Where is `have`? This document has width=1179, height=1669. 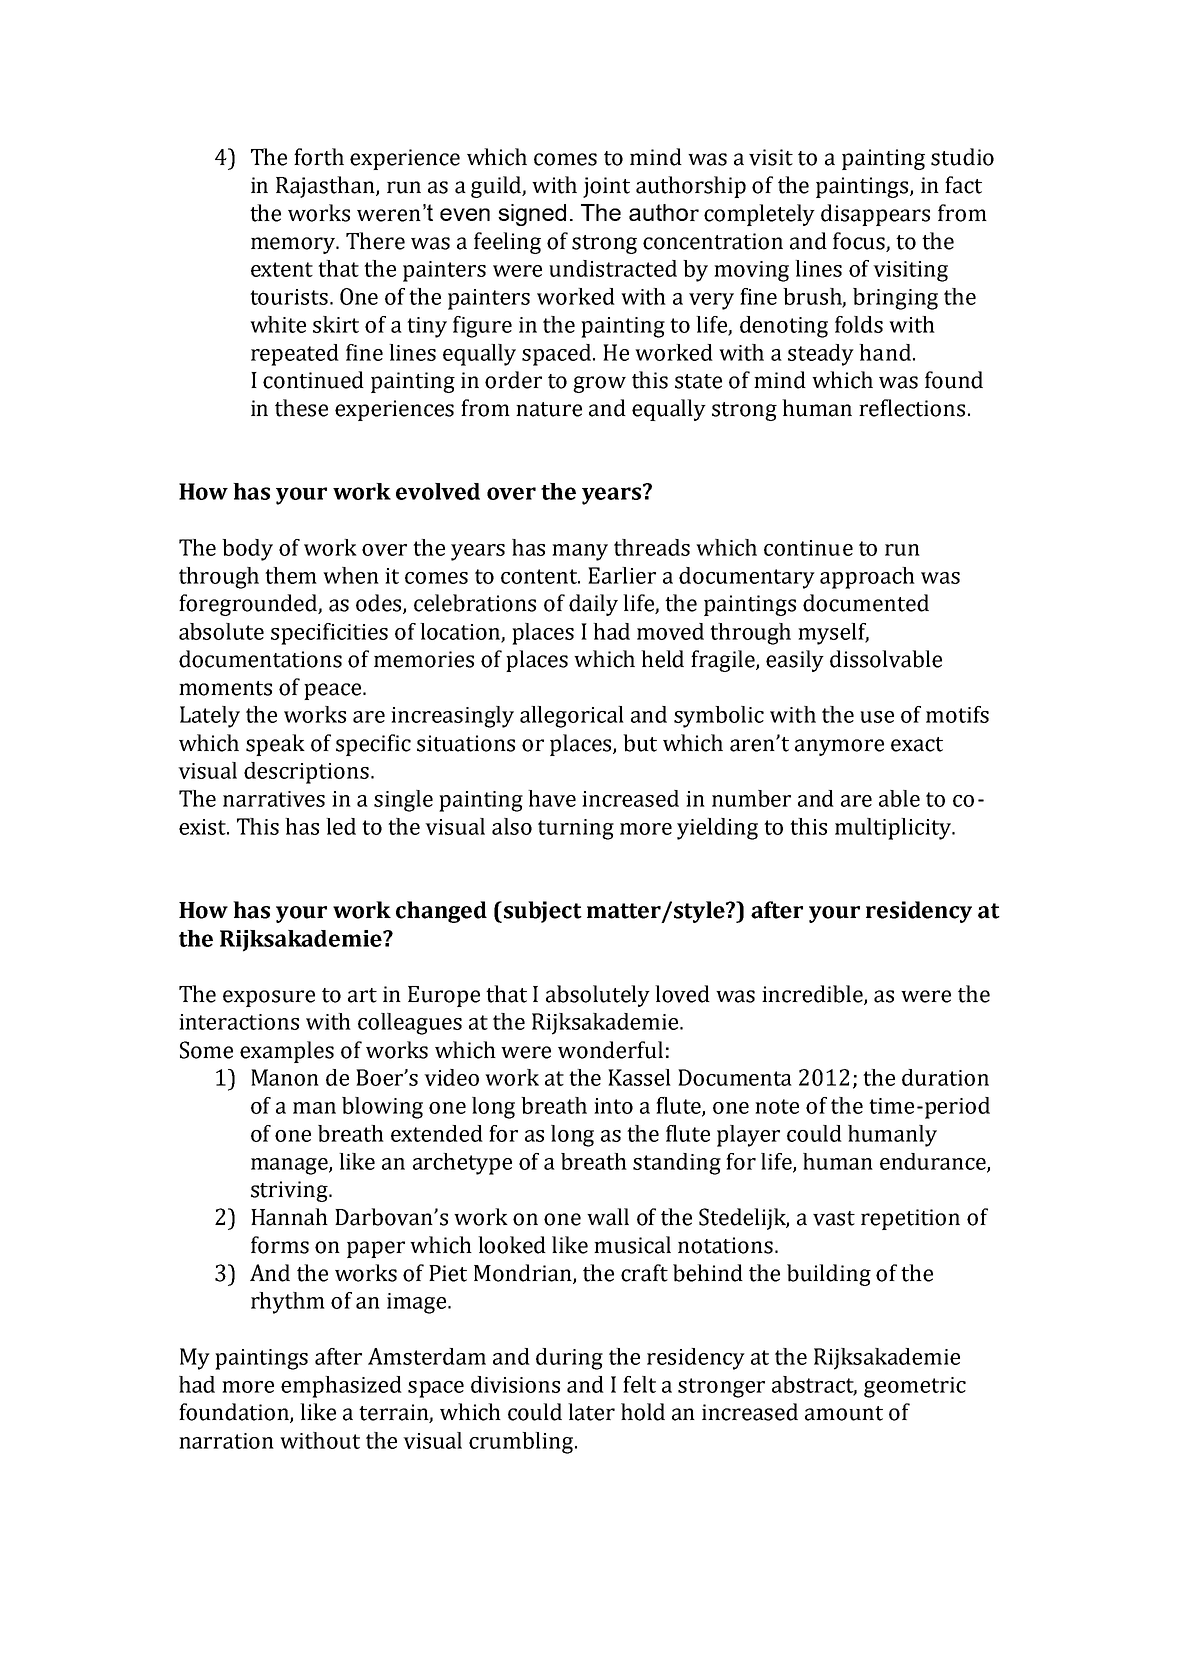
have is located at coordinates (552, 798).
